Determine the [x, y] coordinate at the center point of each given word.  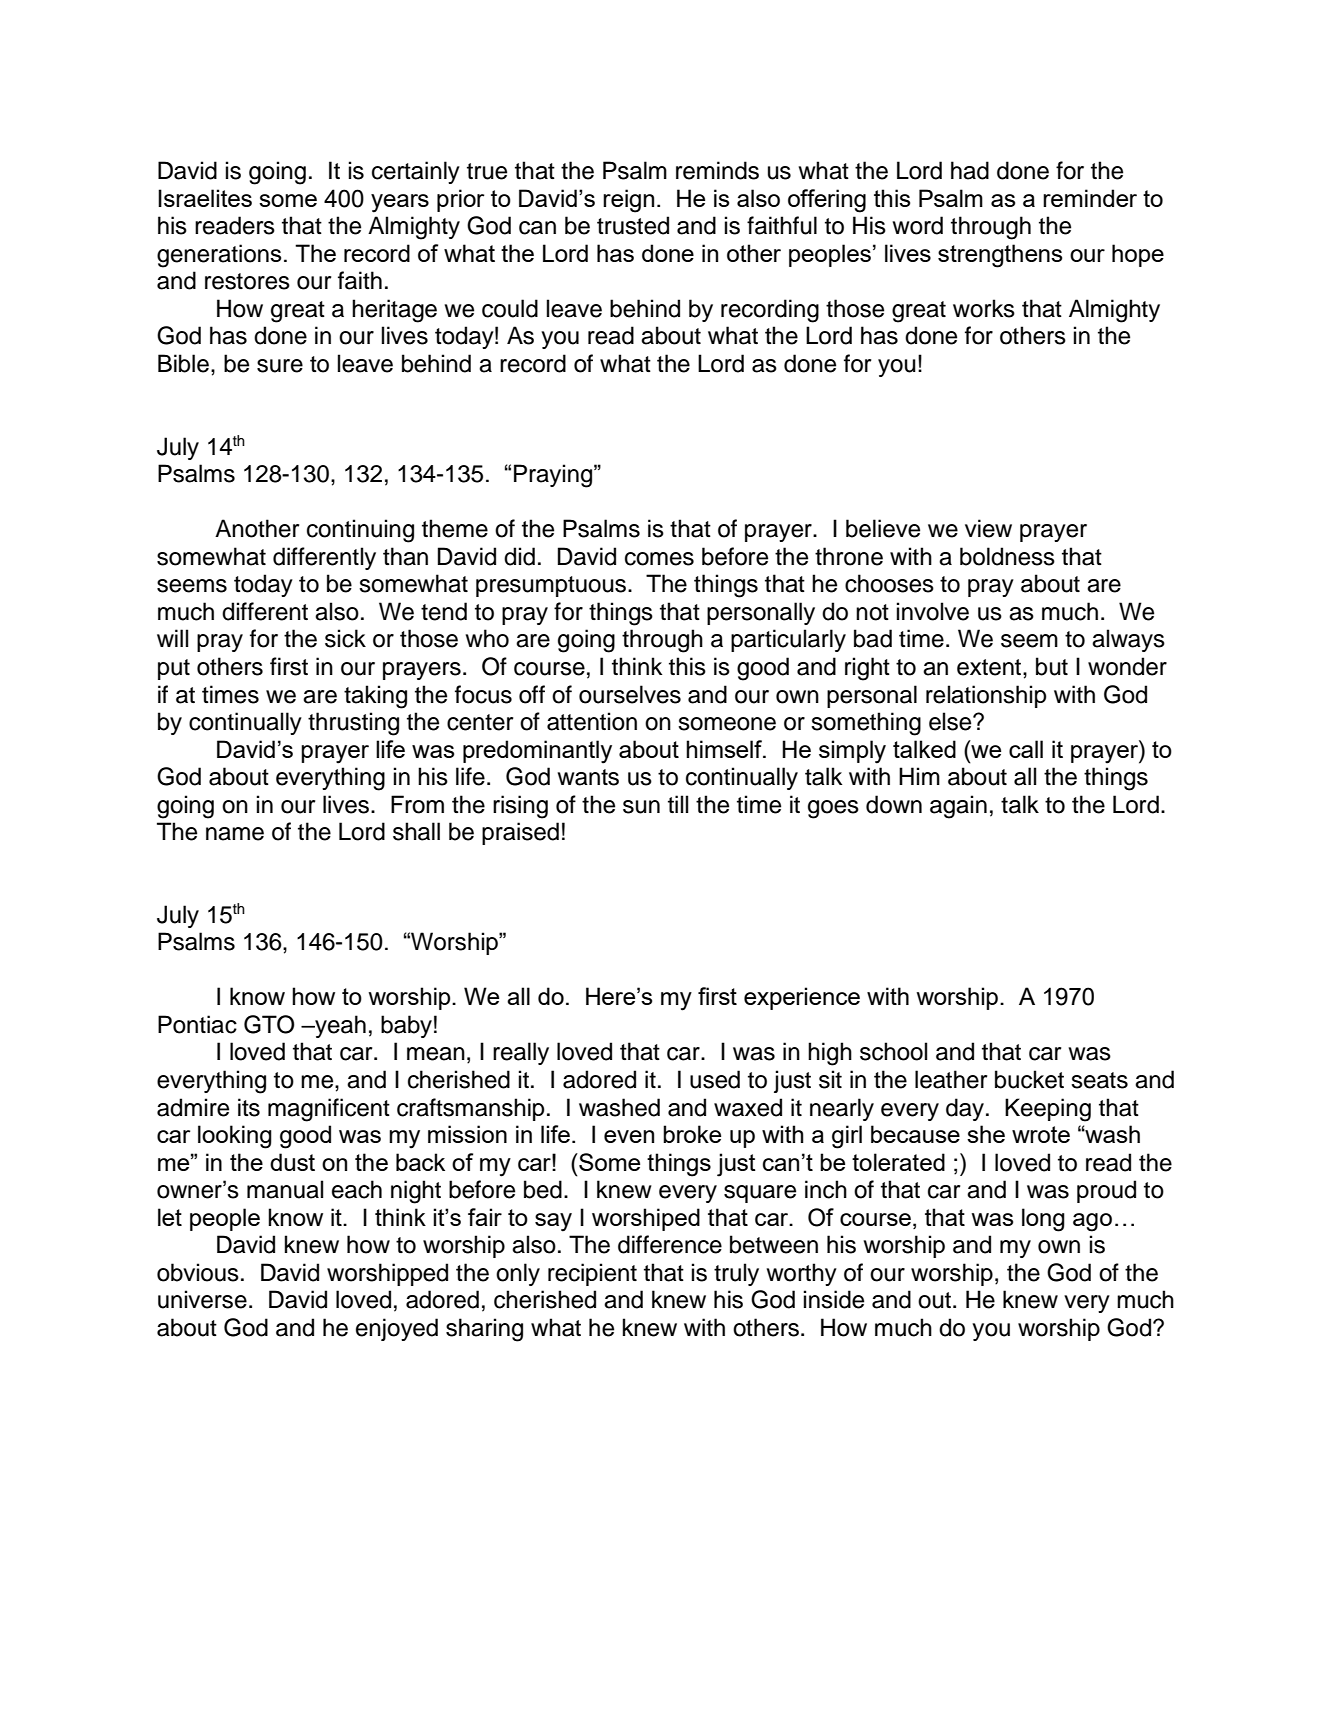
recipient [592, 1274]
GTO [269, 1024]
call [1026, 749]
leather [951, 1079]
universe [202, 1299]
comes [659, 559]
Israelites [205, 198]
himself [725, 749]
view [988, 528]
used [715, 1079]
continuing [360, 531]
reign [628, 201]
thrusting [353, 724]
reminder [1090, 198]
